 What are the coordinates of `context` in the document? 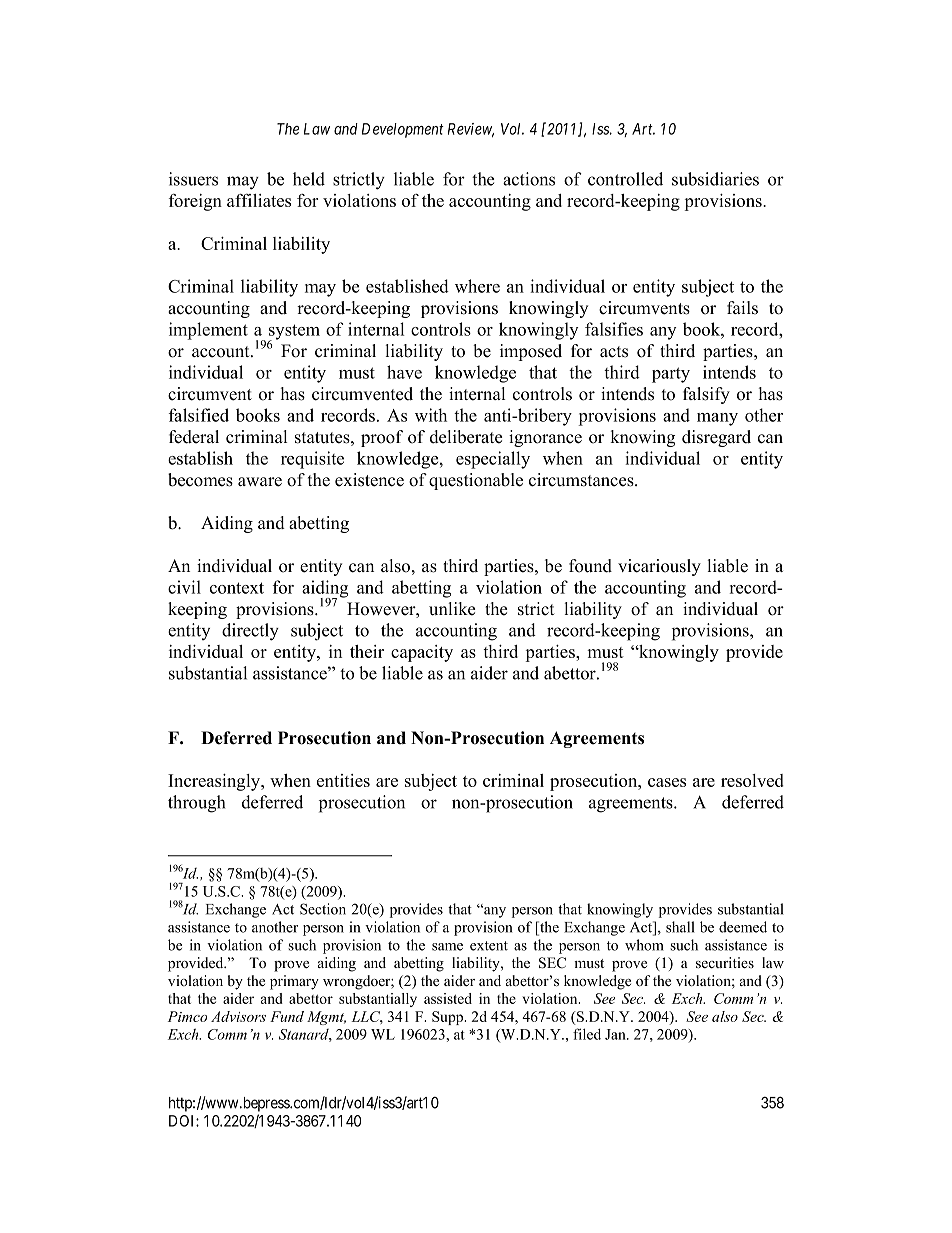 It's located at (237, 588).
